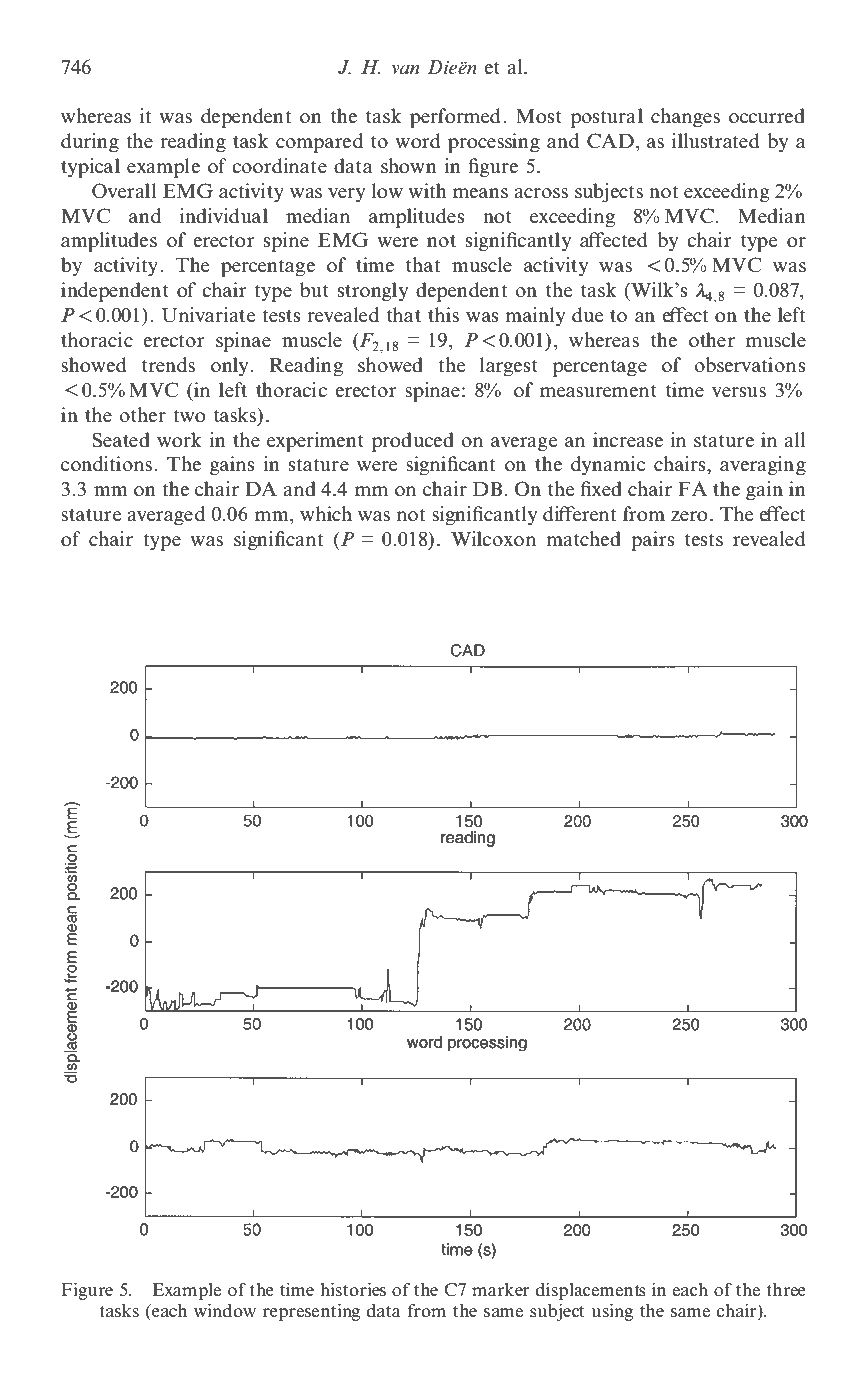 This document has width=868, height=1383. I want to click on during, so click(90, 143).
